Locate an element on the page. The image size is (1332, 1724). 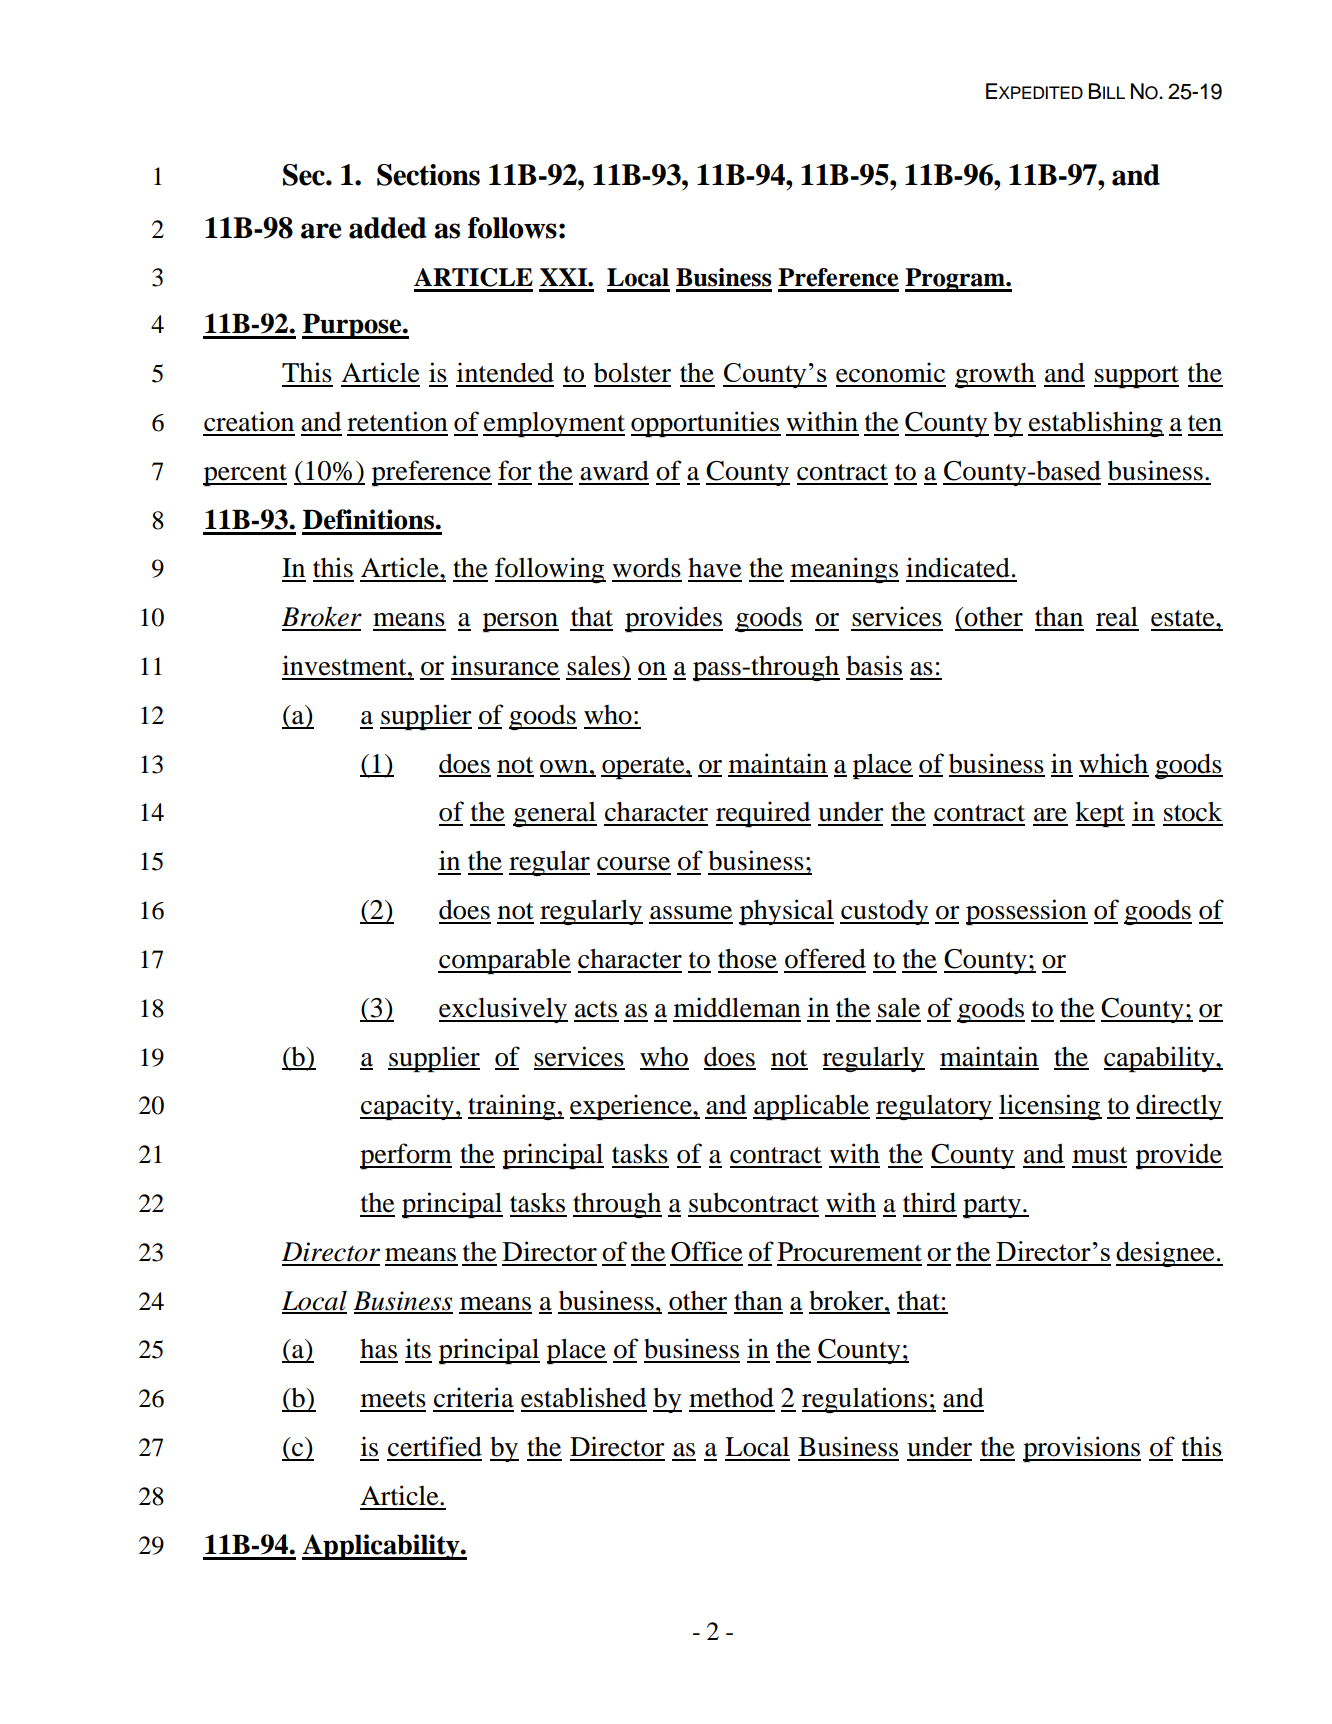
capacity is located at coordinates (408, 1107).
